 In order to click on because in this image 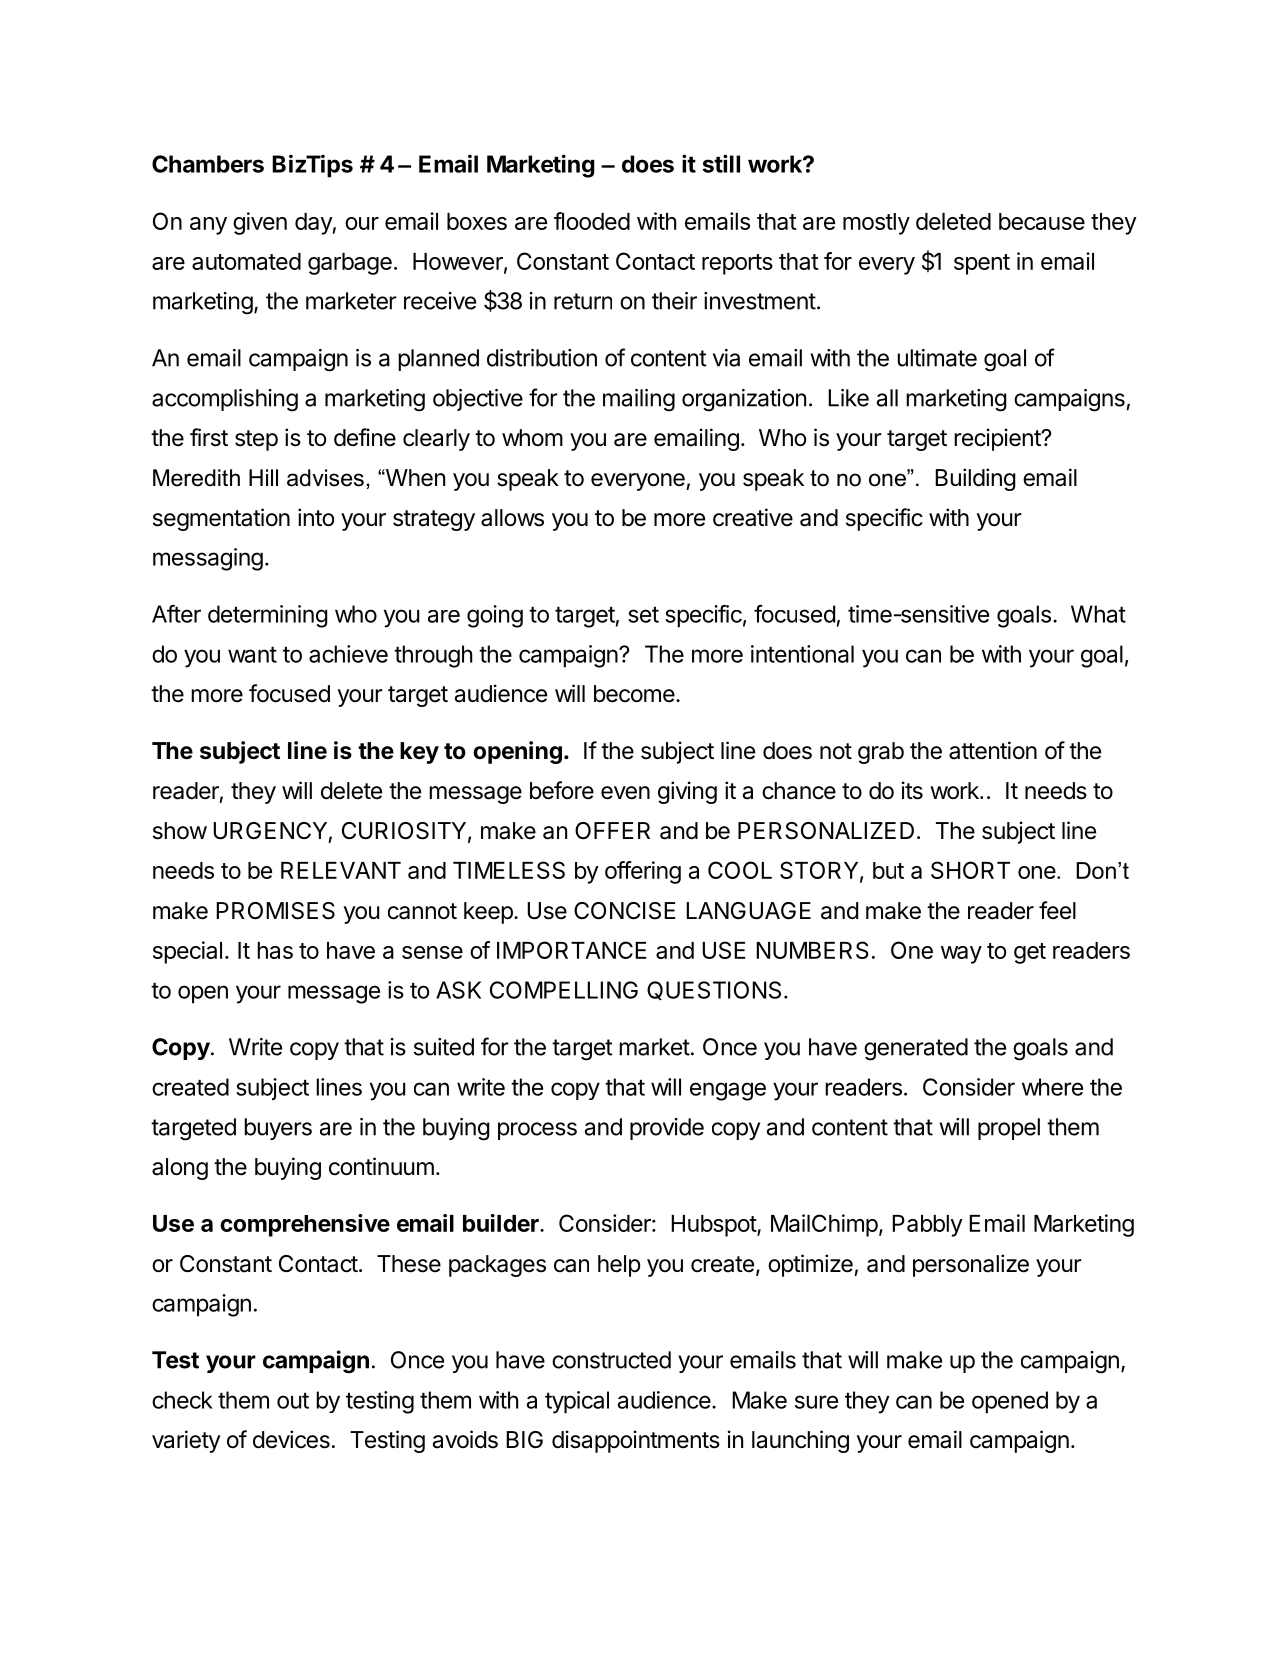, I will do `click(1042, 221)`.
